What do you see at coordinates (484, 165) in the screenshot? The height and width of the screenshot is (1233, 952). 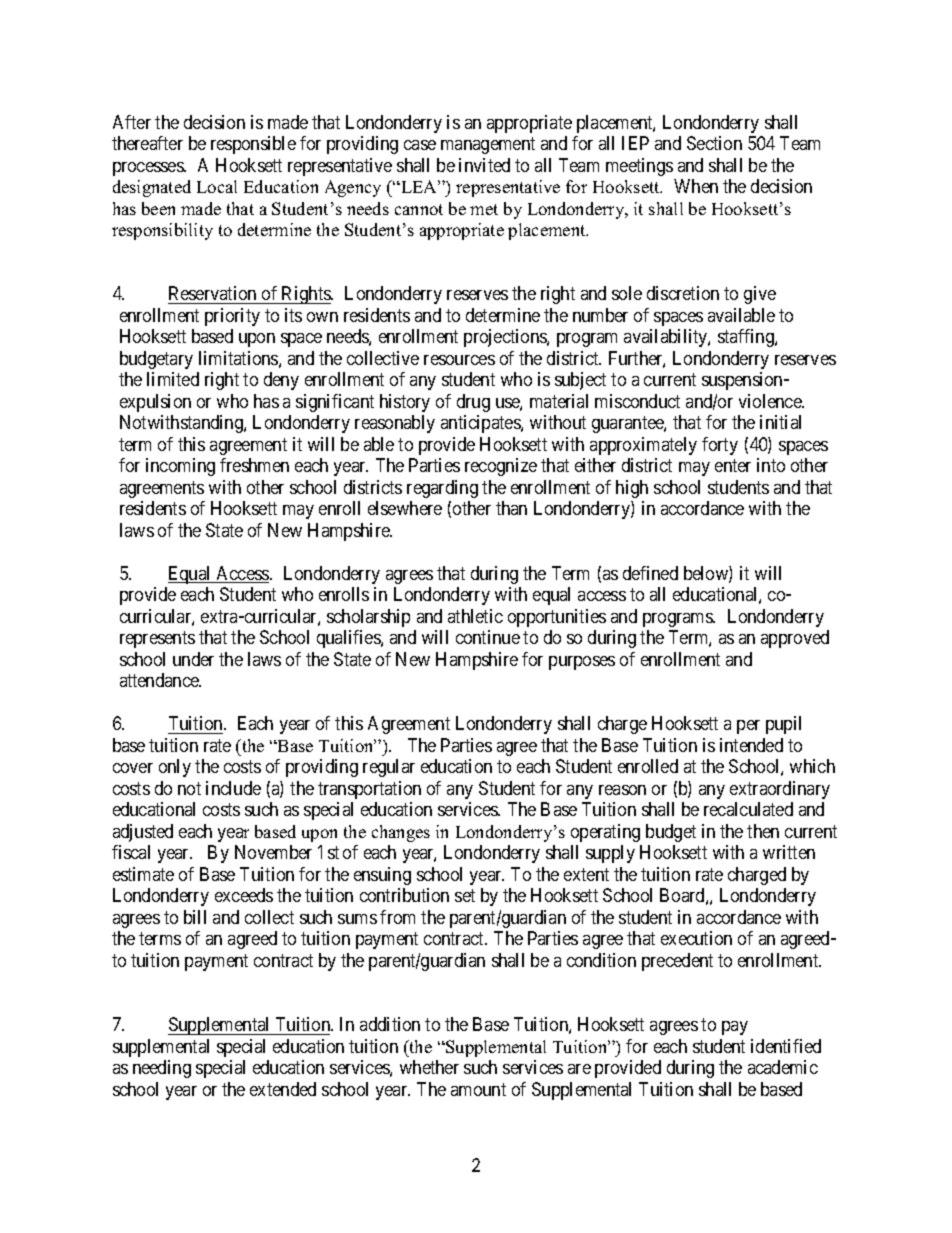 I see `invited` at bounding box center [484, 165].
